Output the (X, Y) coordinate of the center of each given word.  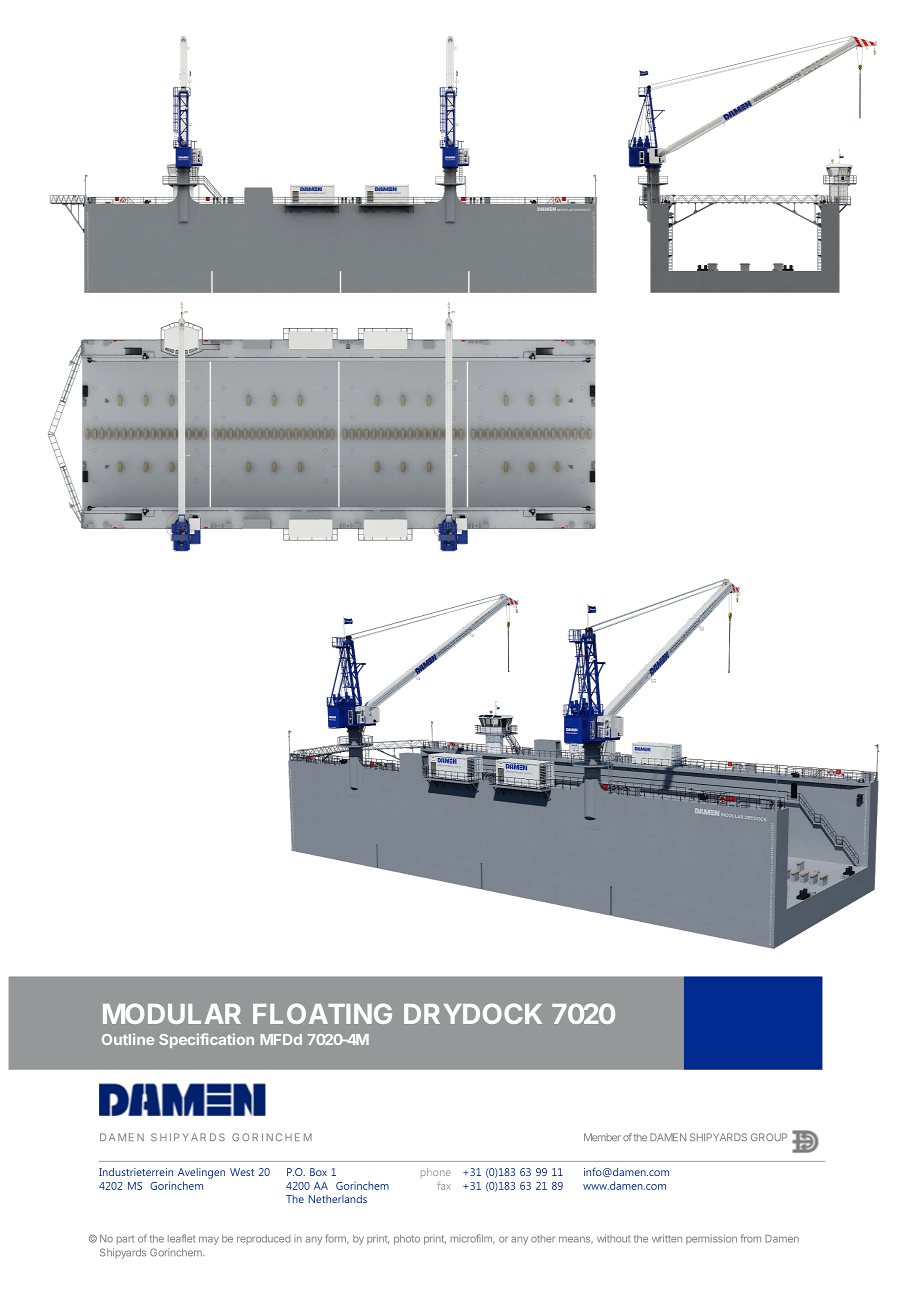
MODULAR (172, 1013)
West (242, 1172)
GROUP (769, 1137)
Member (602, 1137)
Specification (206, 1040)
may (209, 1240)
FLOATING (322, 1013)
